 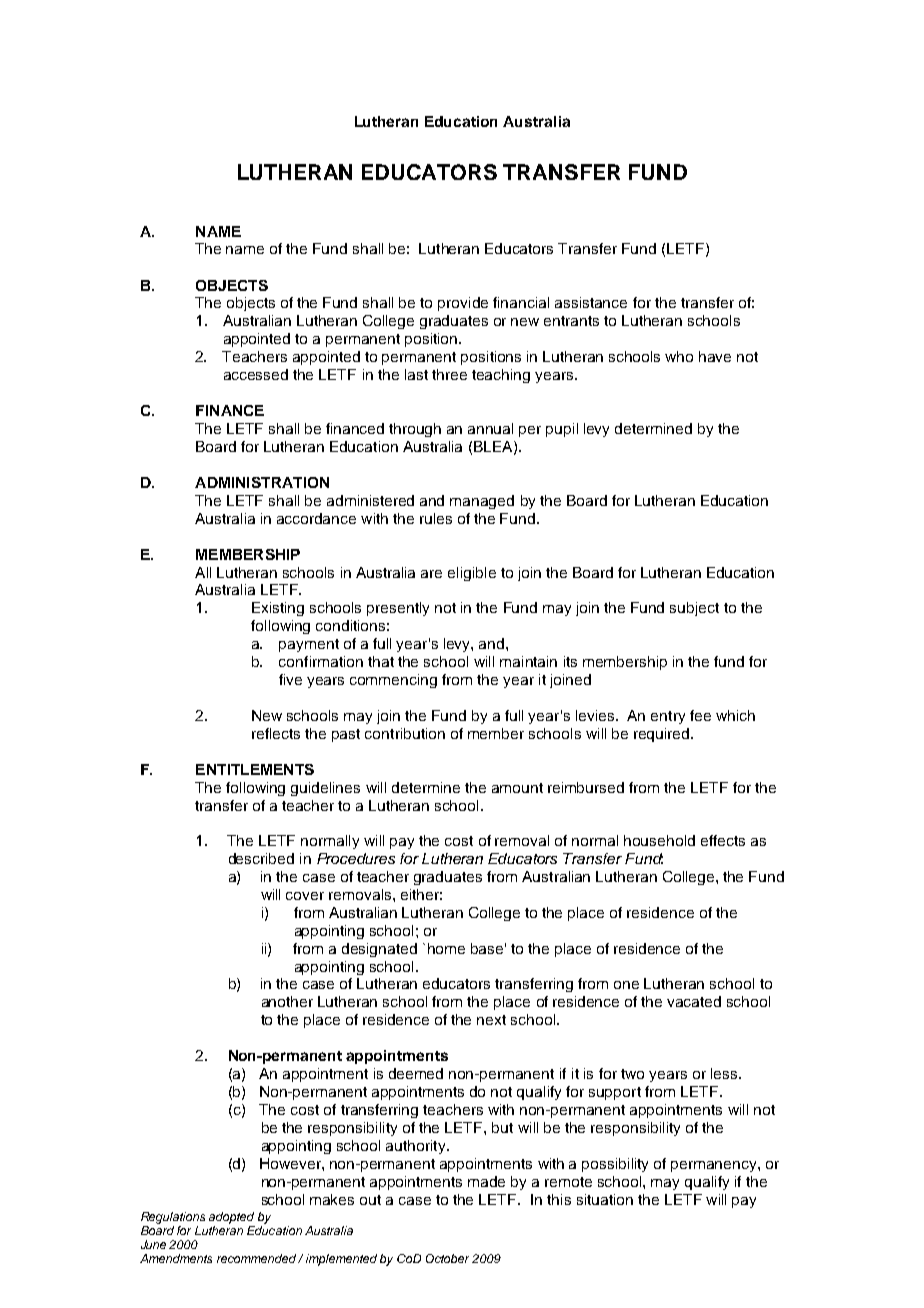 What do you see at coordinates (256, 374) in the image?
I see `accessed` at bounding box center [256, 374].
